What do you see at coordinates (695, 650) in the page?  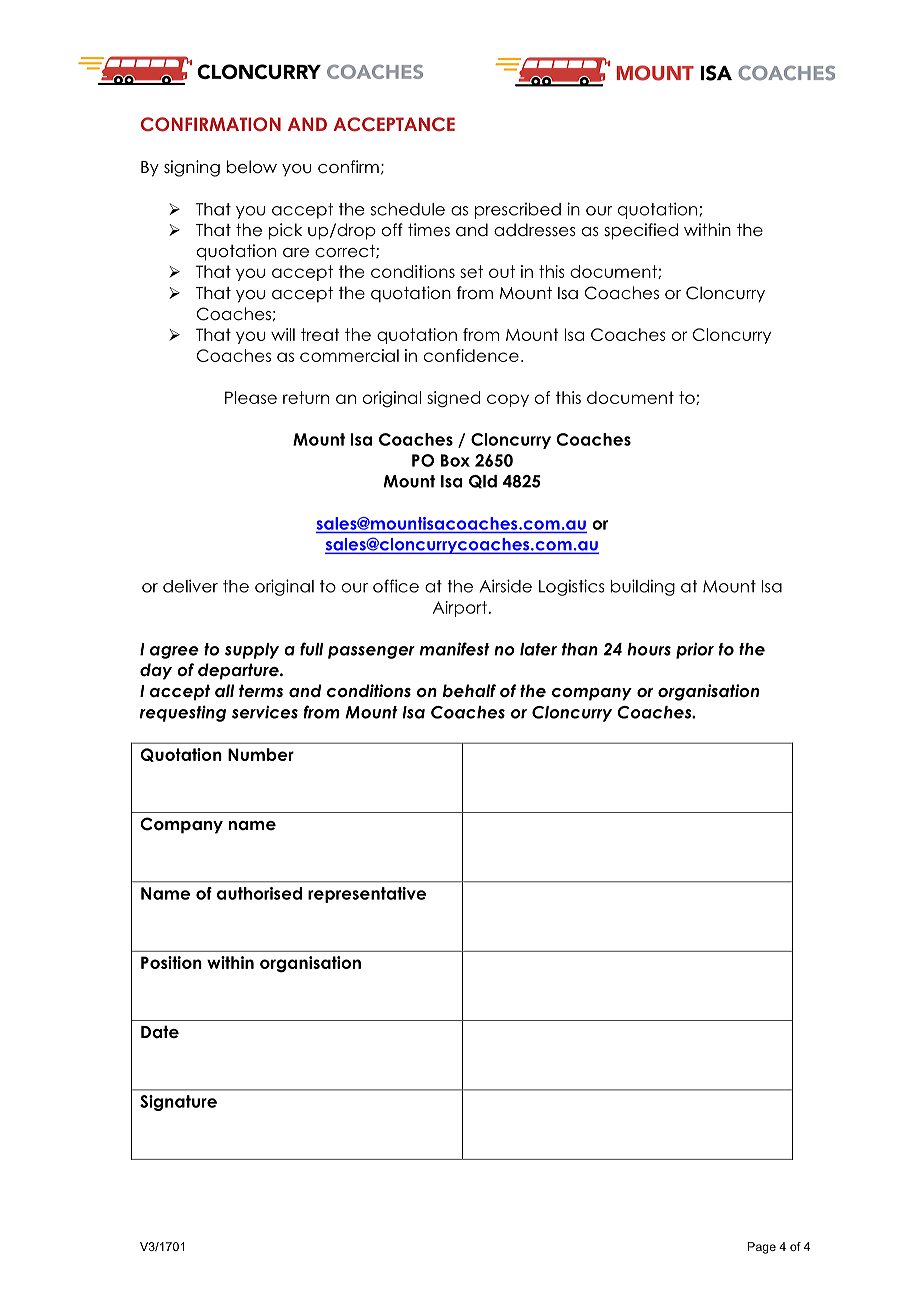 I see `prior` at bounding box center [695, 650].
